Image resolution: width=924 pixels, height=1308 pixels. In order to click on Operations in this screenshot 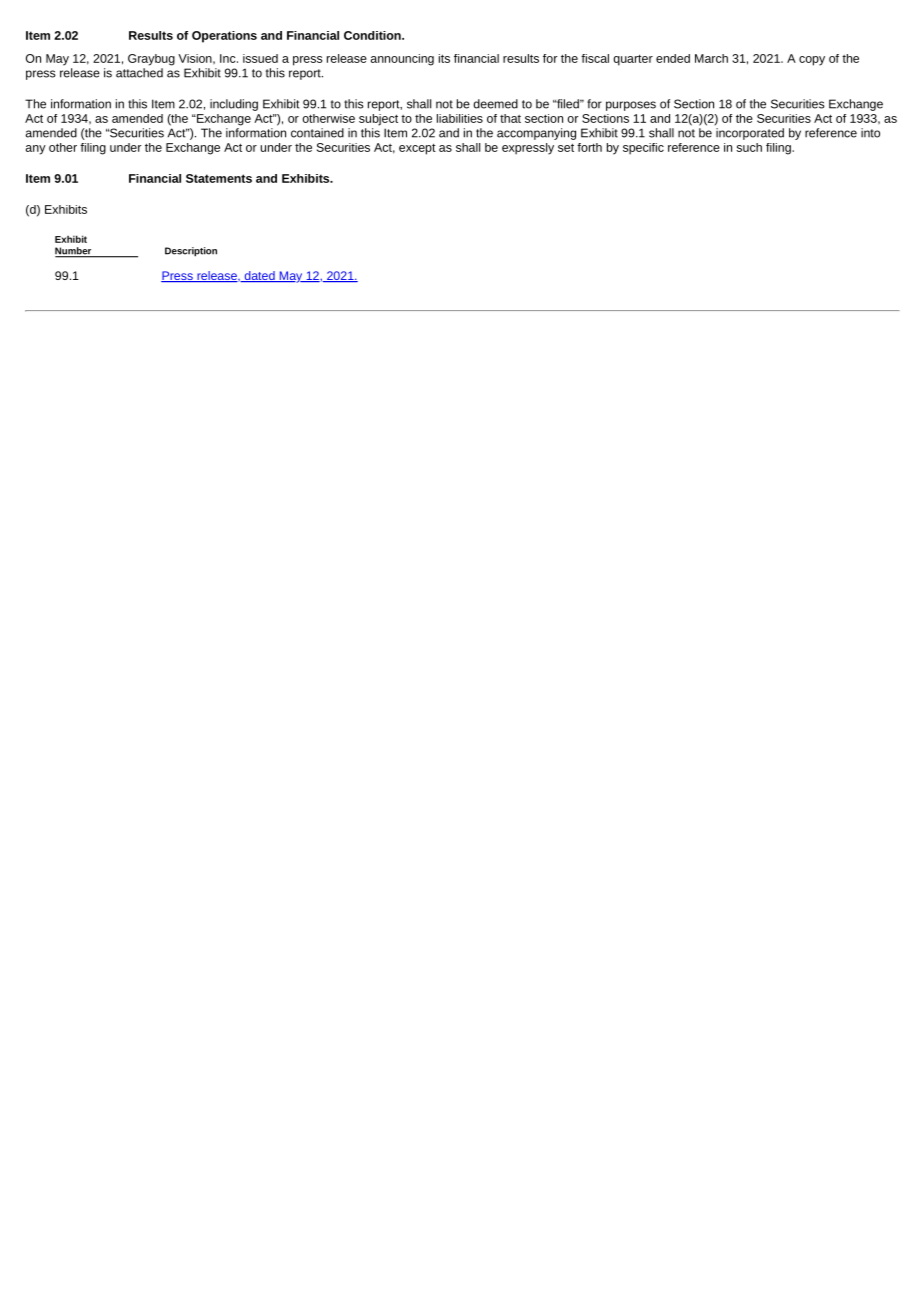, I will do `click(224, 37)`.
